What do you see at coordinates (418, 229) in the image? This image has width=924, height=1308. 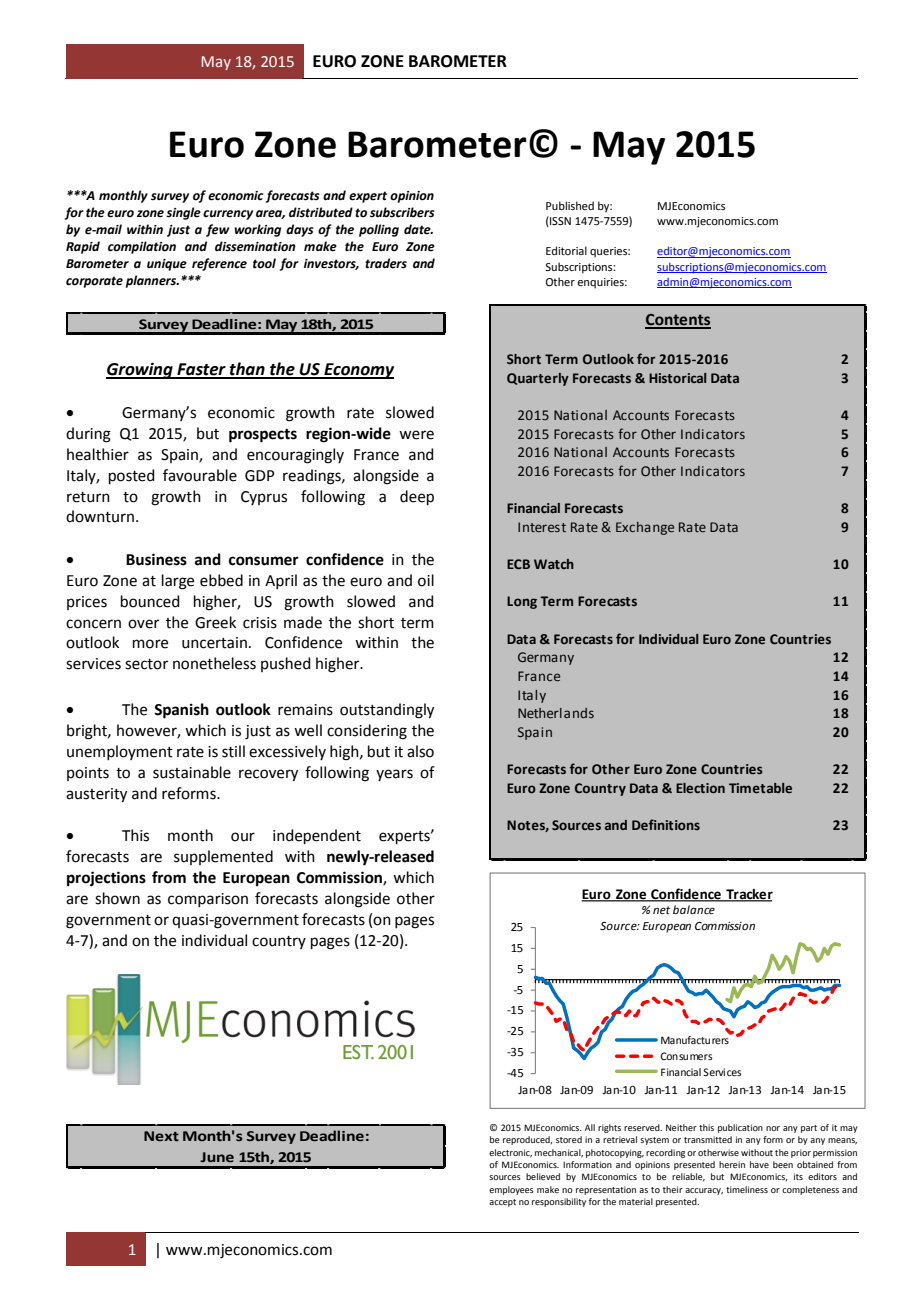 I see `date` at bounding box center [418, 229].
